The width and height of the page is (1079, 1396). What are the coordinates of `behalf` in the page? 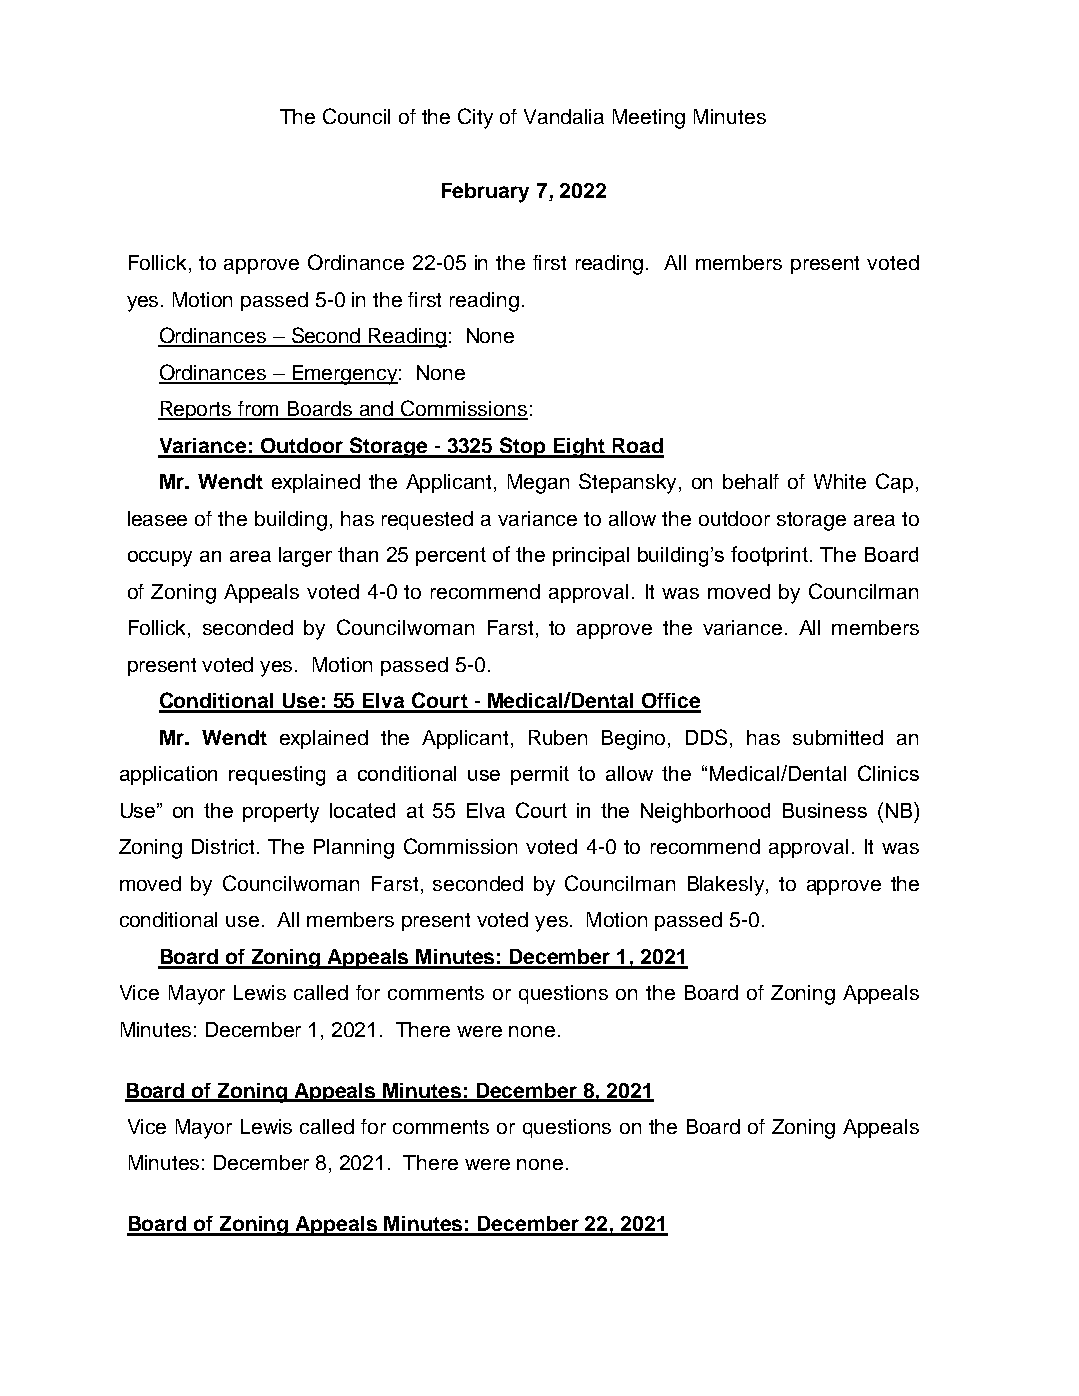 It's located at (751, 481).
